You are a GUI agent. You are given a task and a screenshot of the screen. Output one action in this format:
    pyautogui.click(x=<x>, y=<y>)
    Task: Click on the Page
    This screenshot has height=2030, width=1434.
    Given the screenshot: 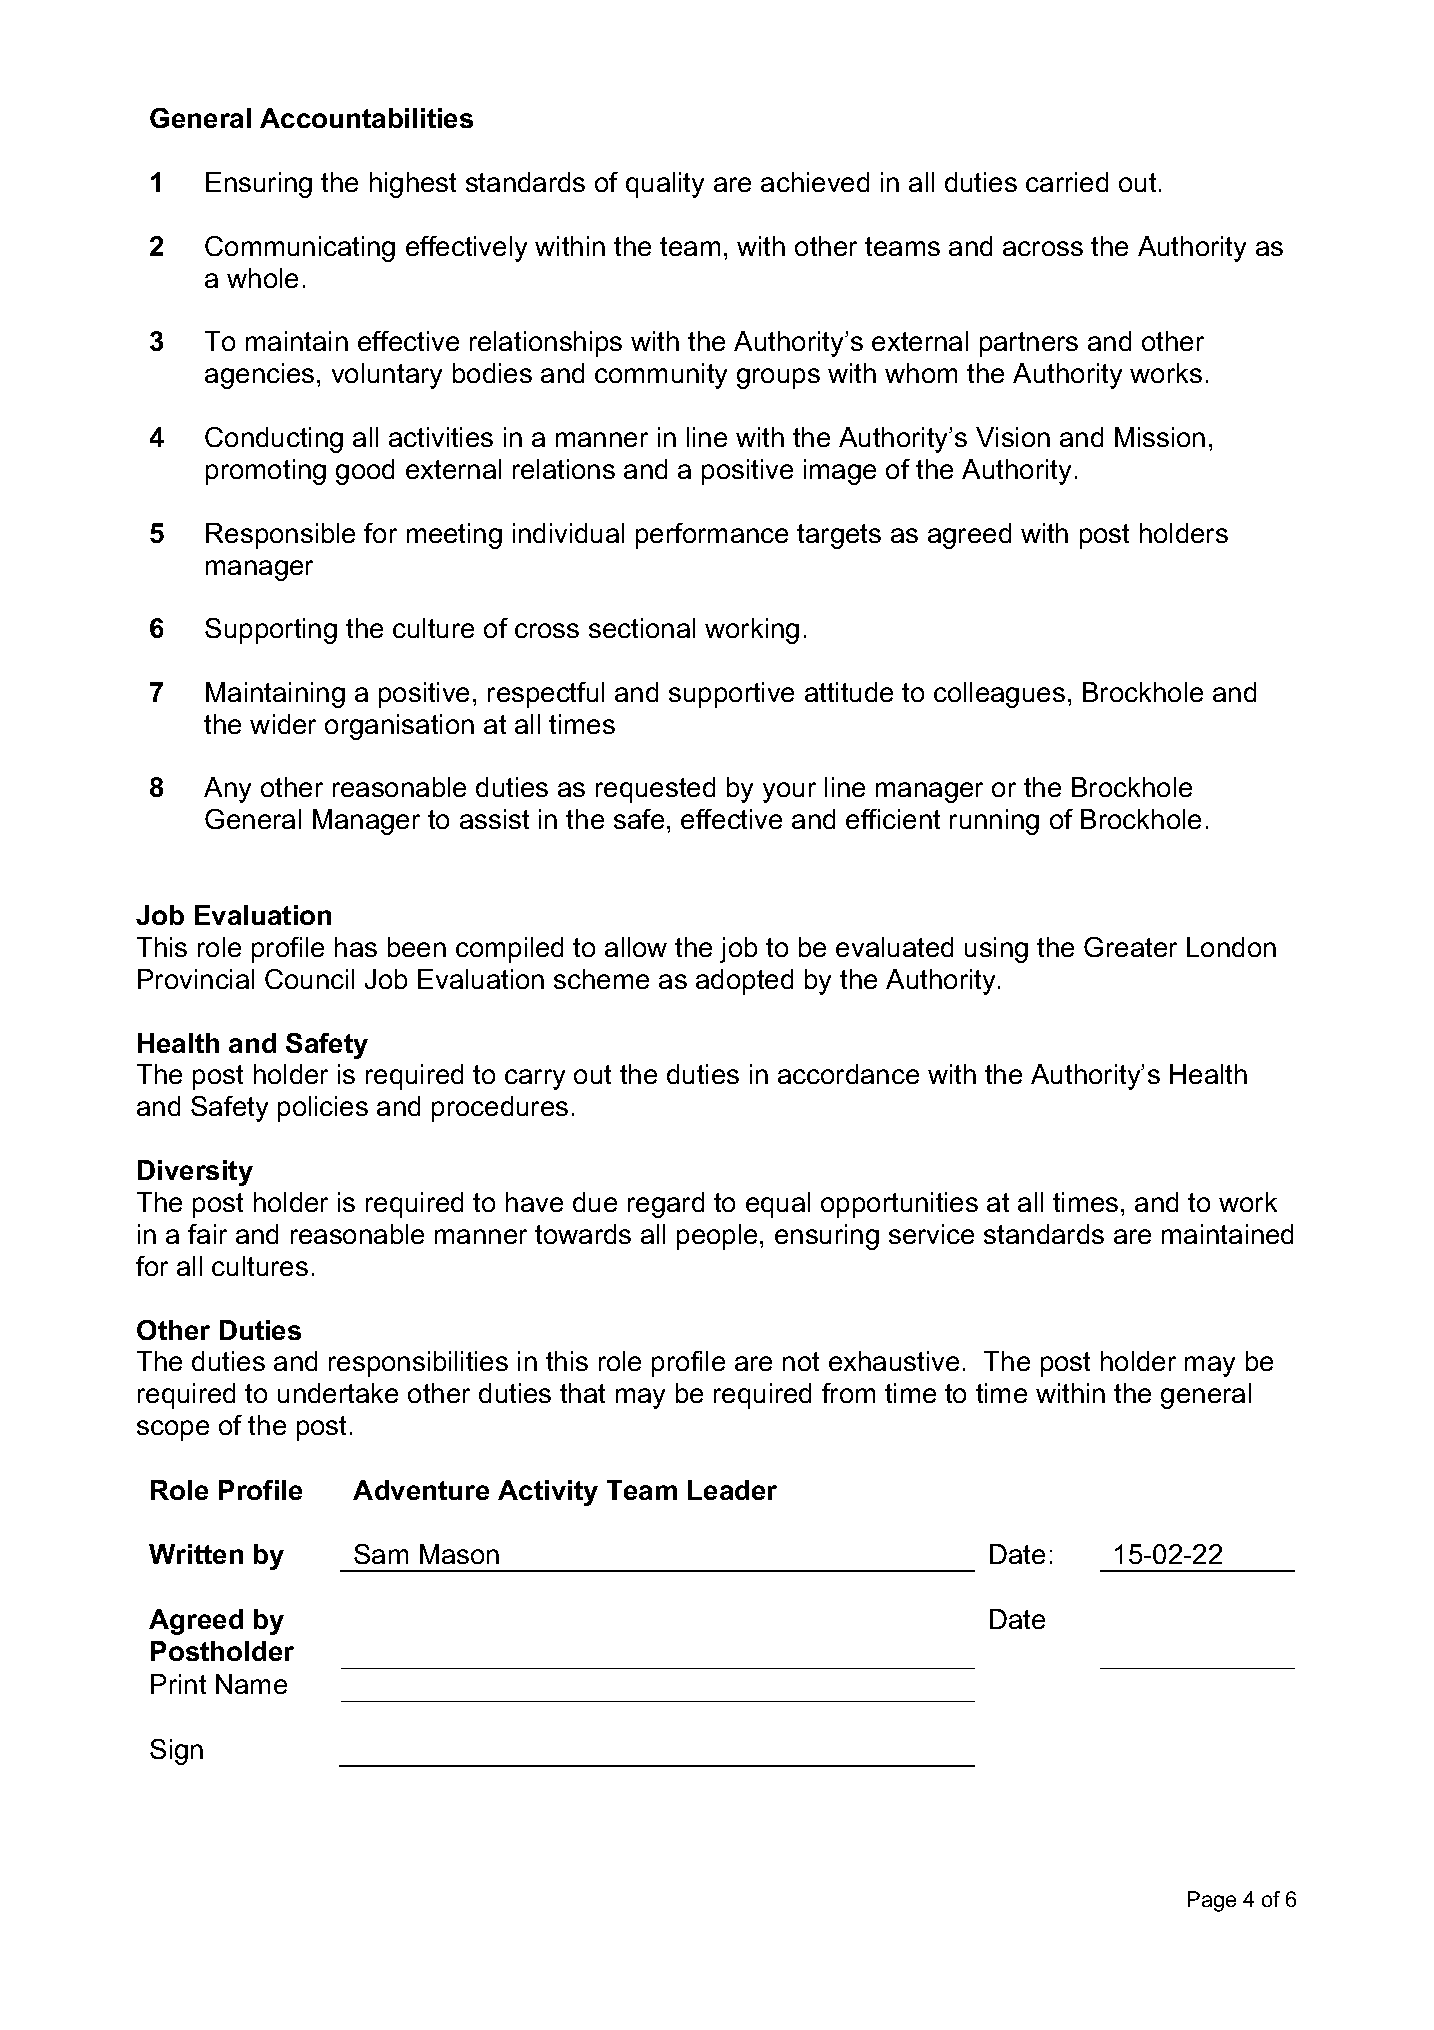 What is the action you would take?
    pyautogui.click(x=1212, y=1901)
